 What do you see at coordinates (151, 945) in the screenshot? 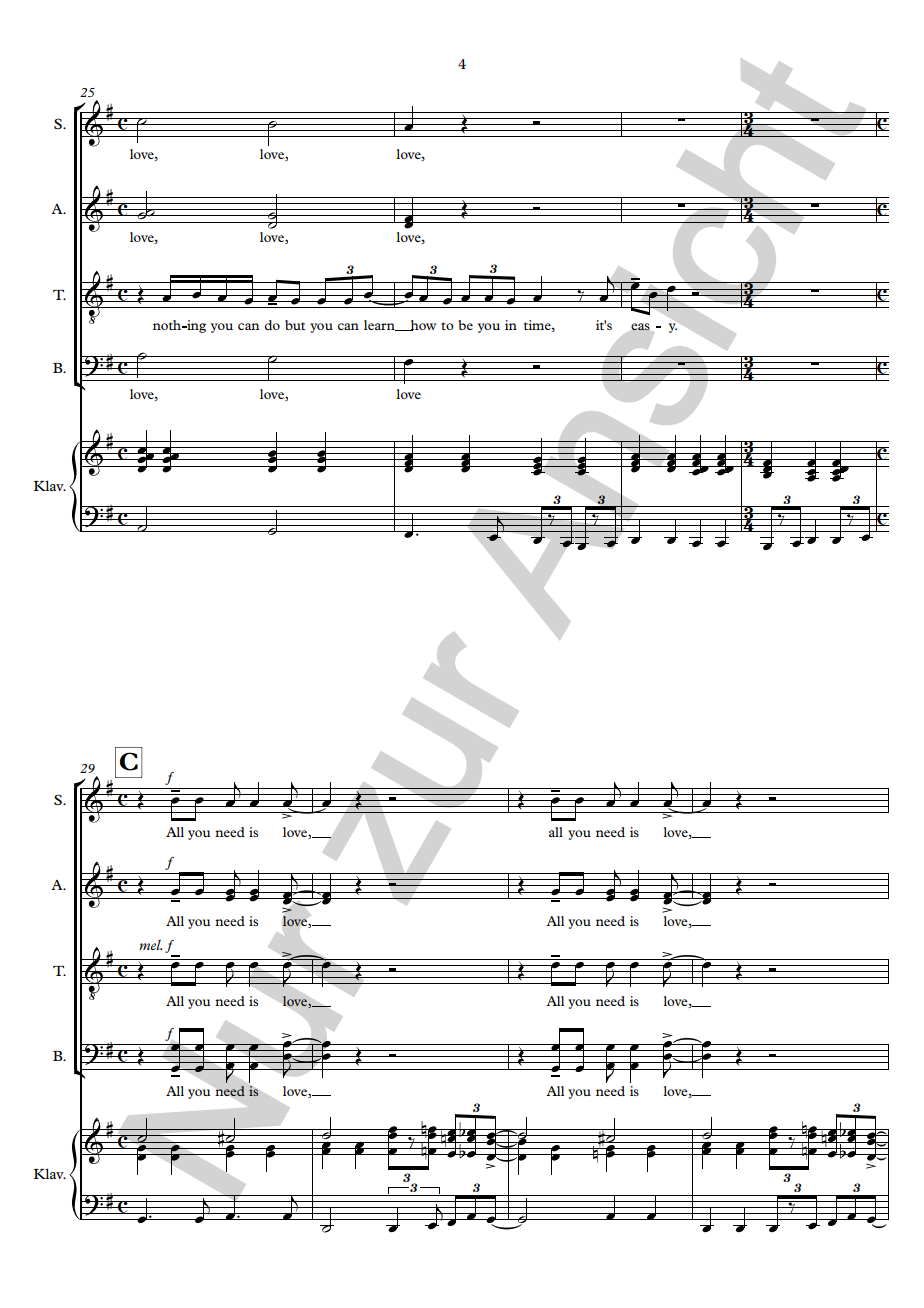
I see `mel` at bounding box center [151, 945].
